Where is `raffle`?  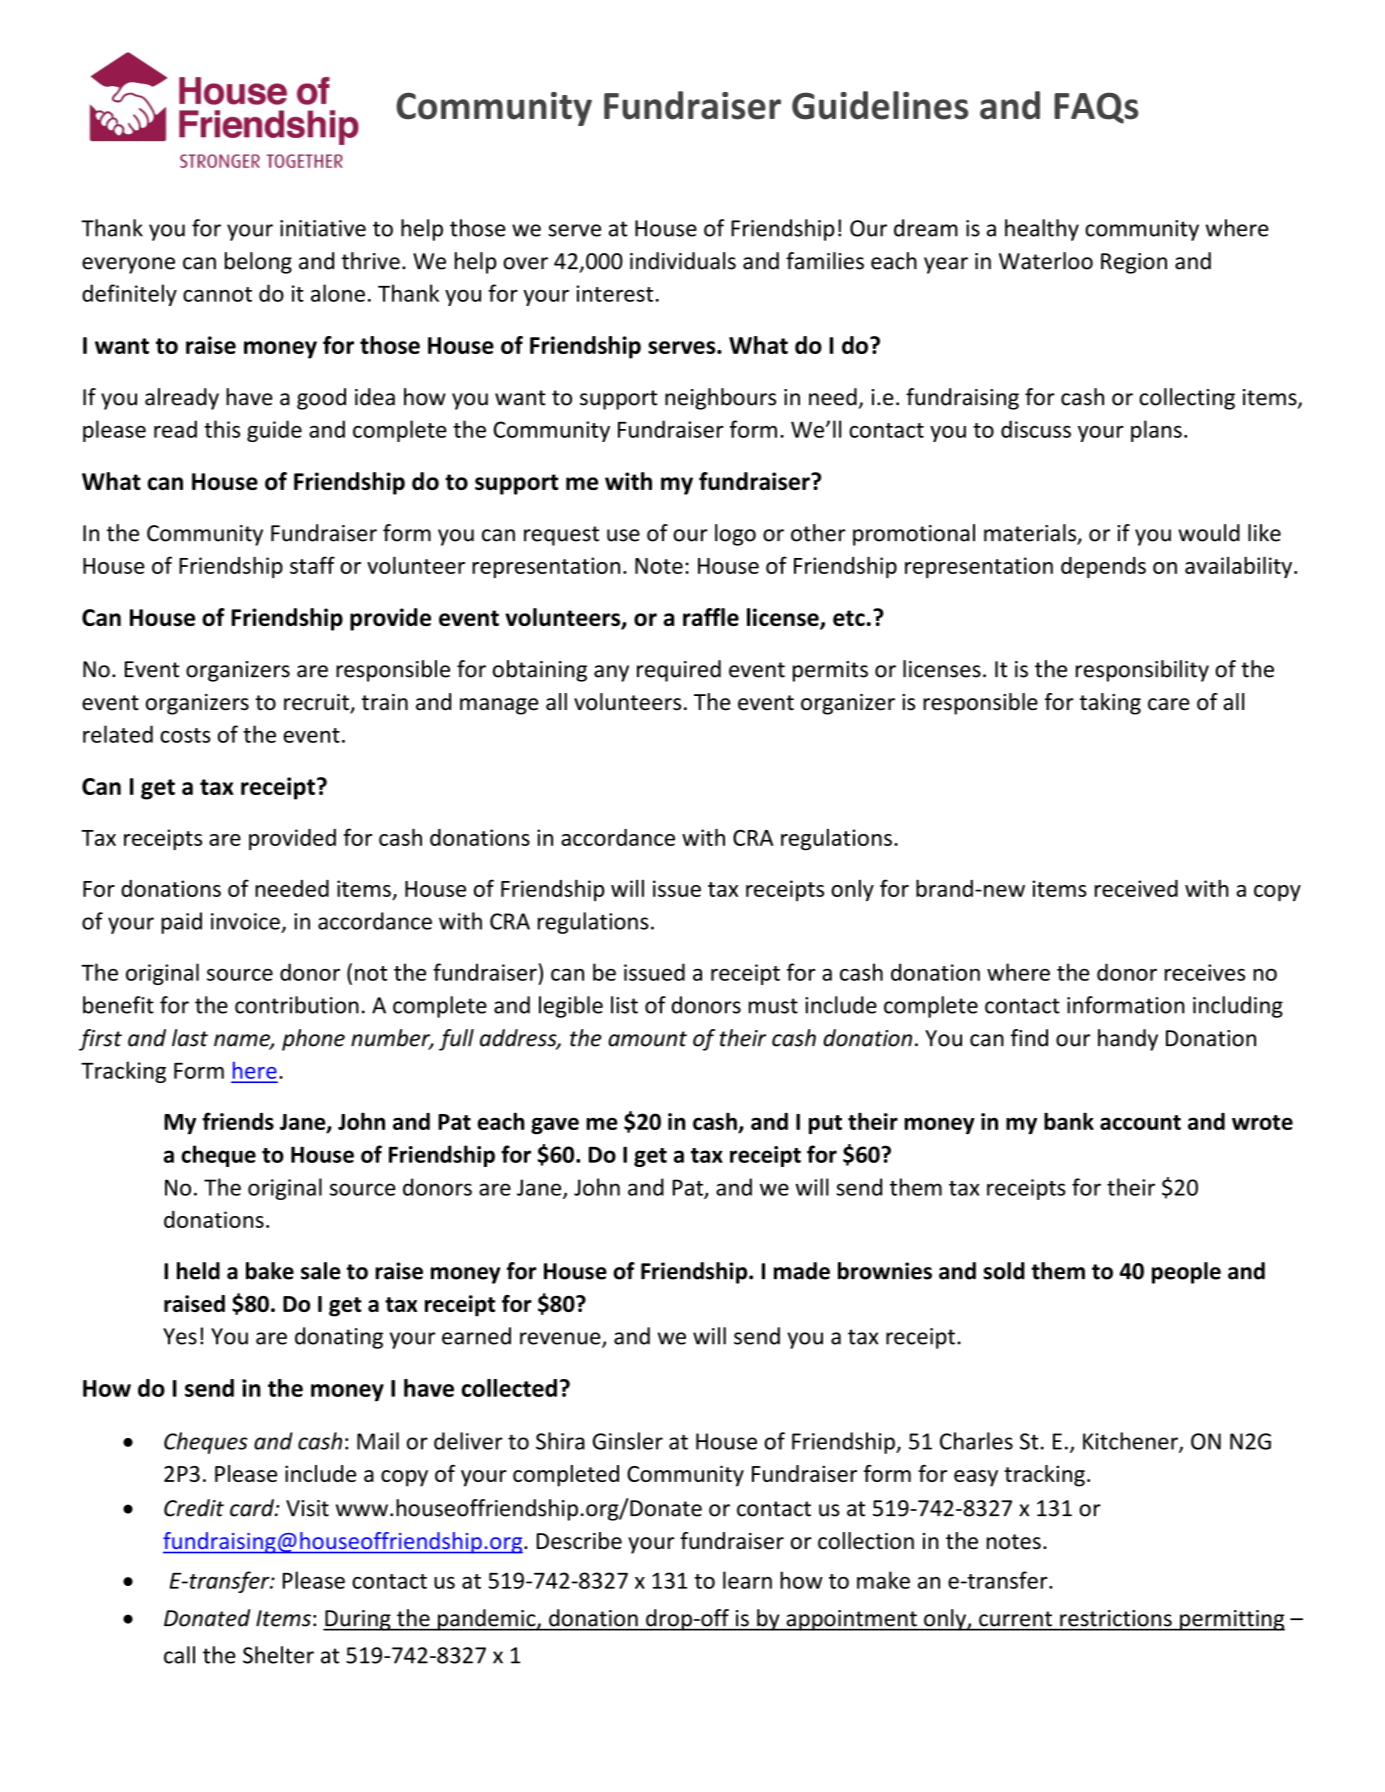 raffle is located at coordinates (711, 617).
